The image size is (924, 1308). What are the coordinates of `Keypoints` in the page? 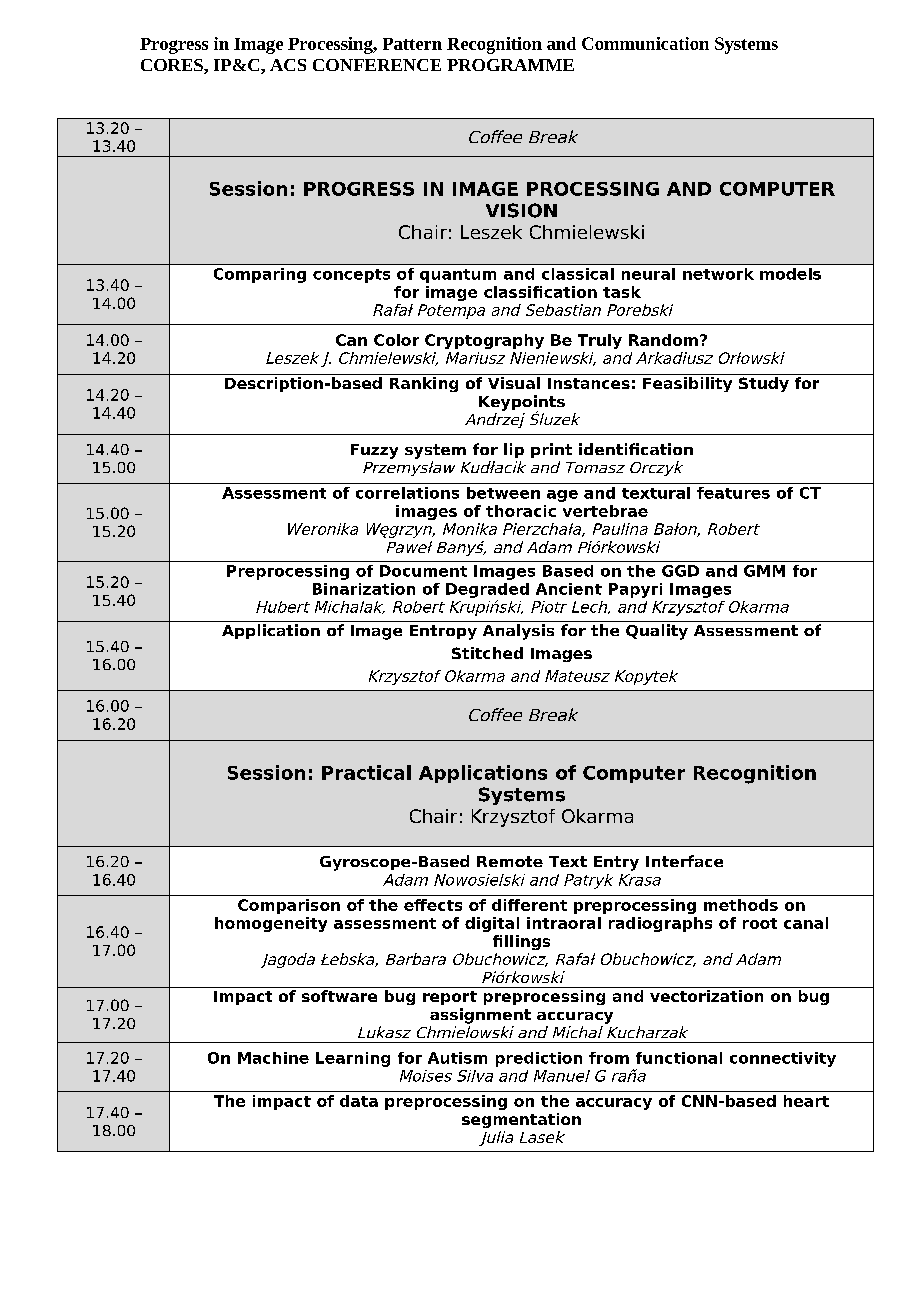 It's located at (522, 404).
